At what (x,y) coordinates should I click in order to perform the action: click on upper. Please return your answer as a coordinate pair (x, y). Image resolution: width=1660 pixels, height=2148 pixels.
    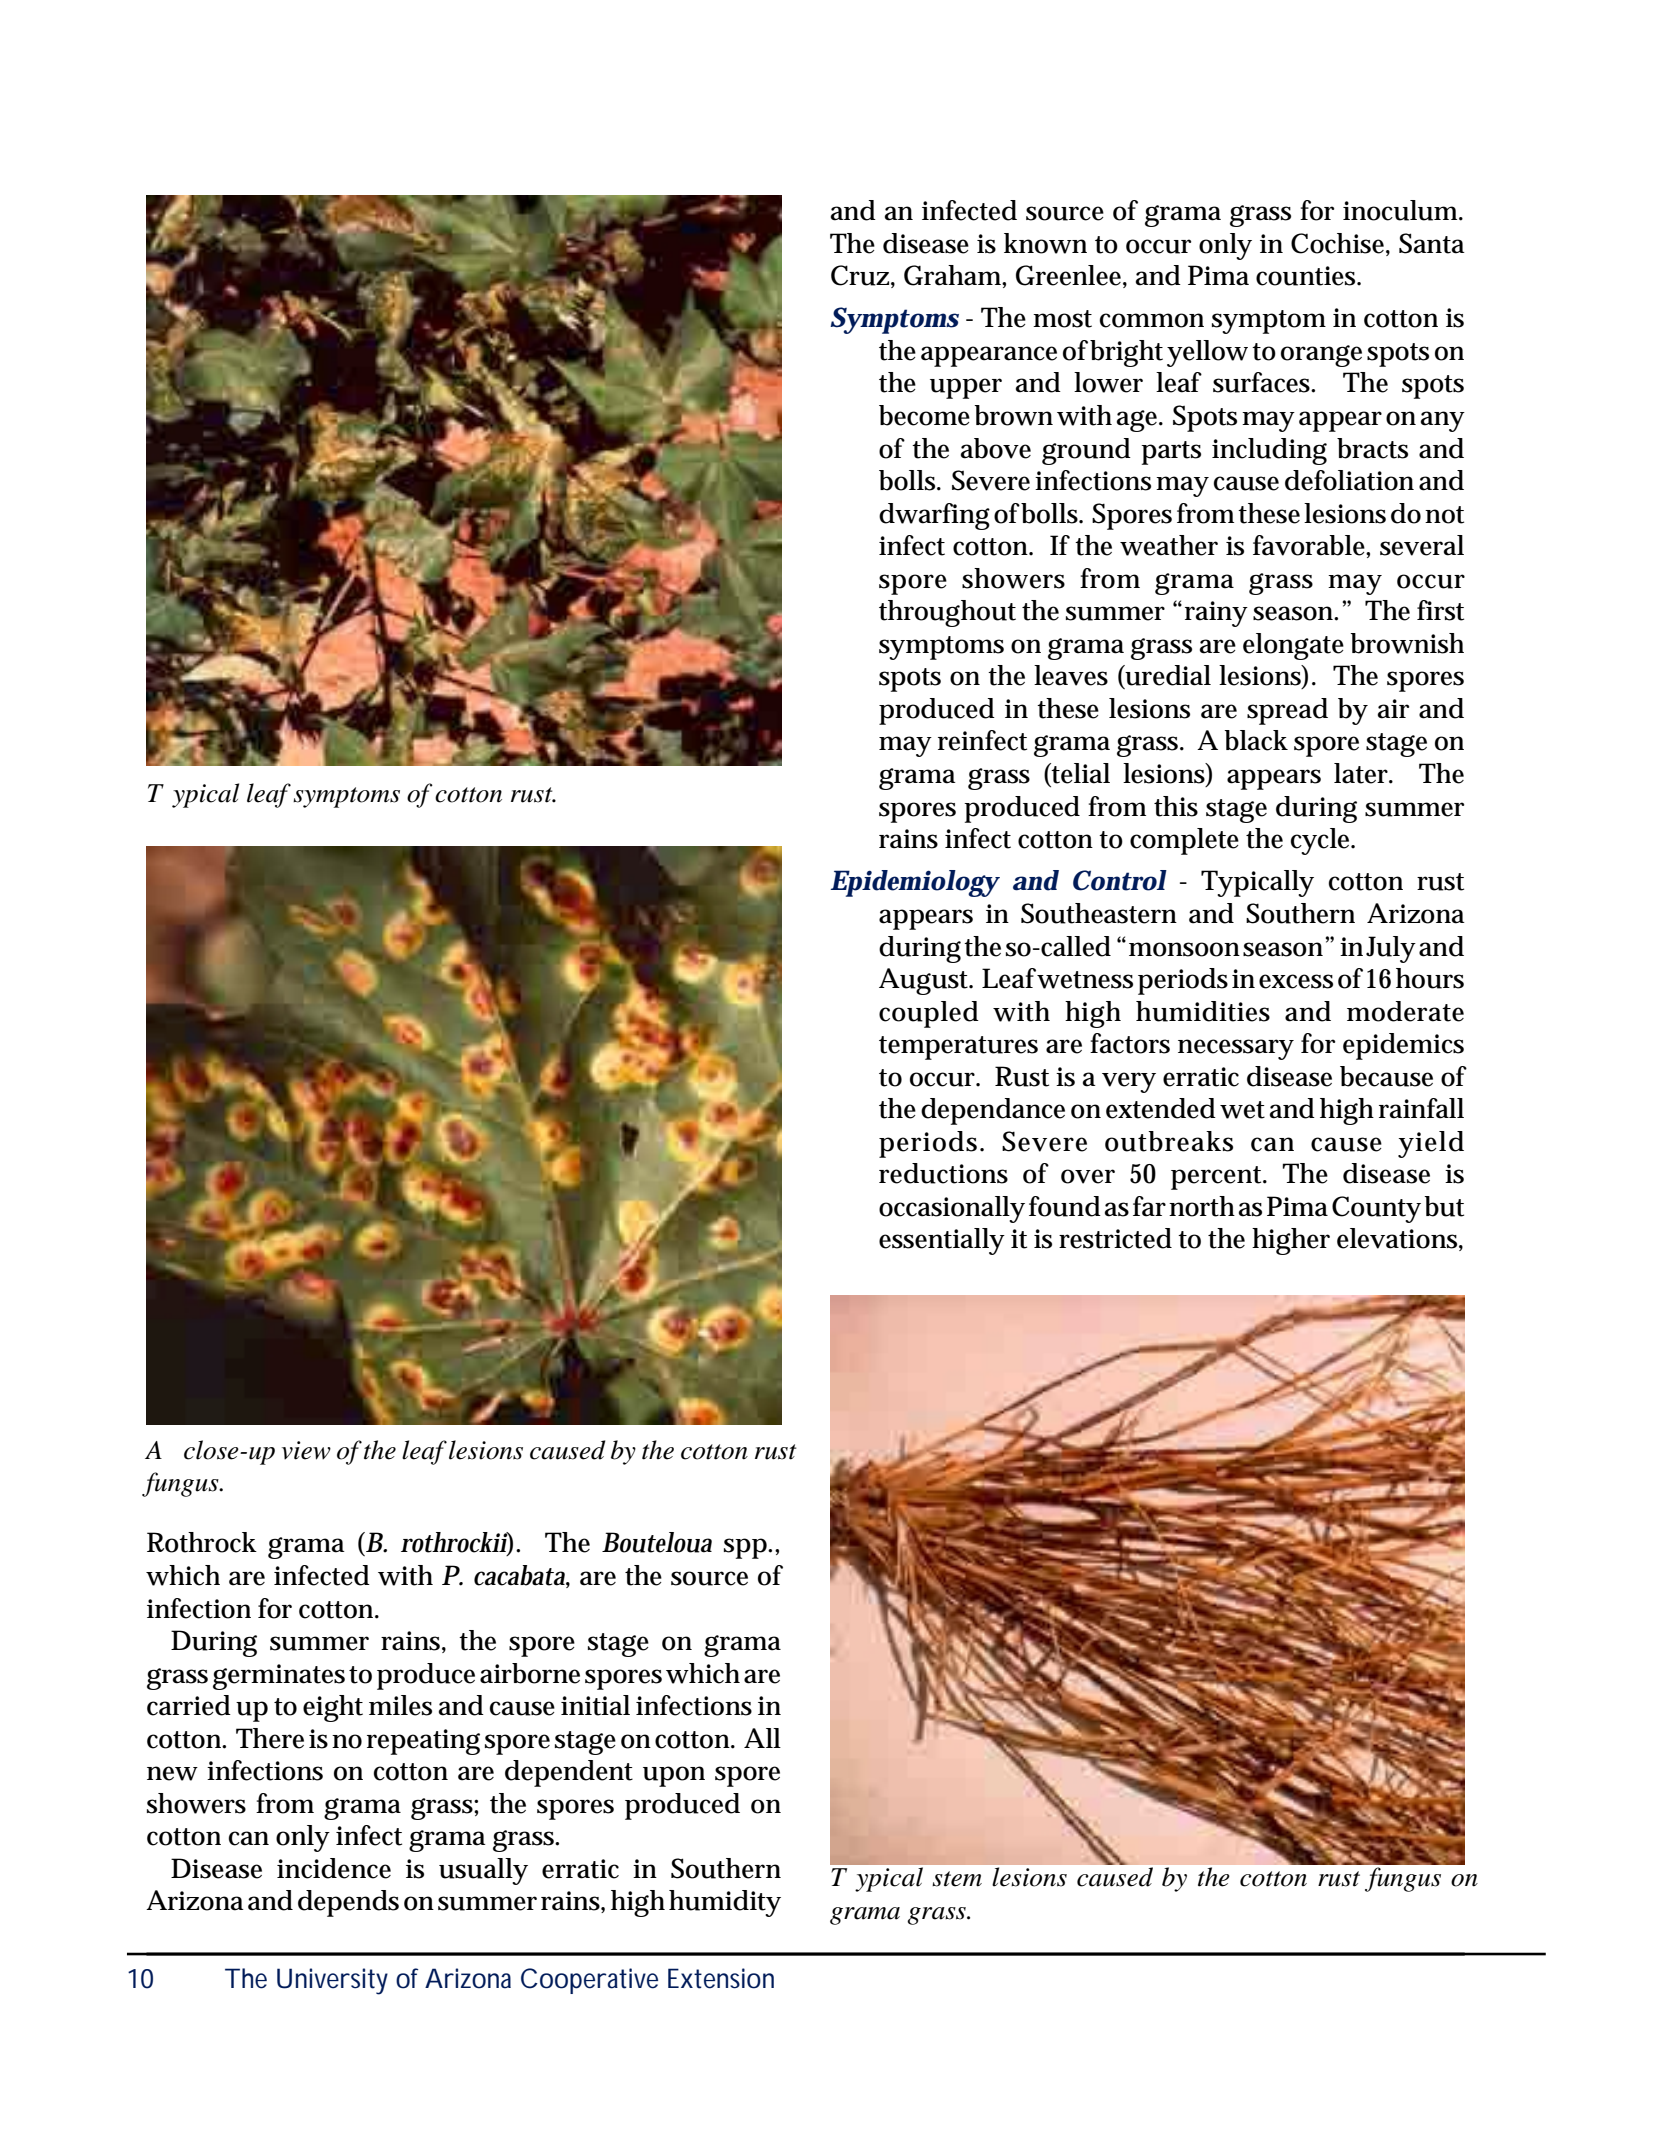
    Looking at the image, I should click on (966, 388).
